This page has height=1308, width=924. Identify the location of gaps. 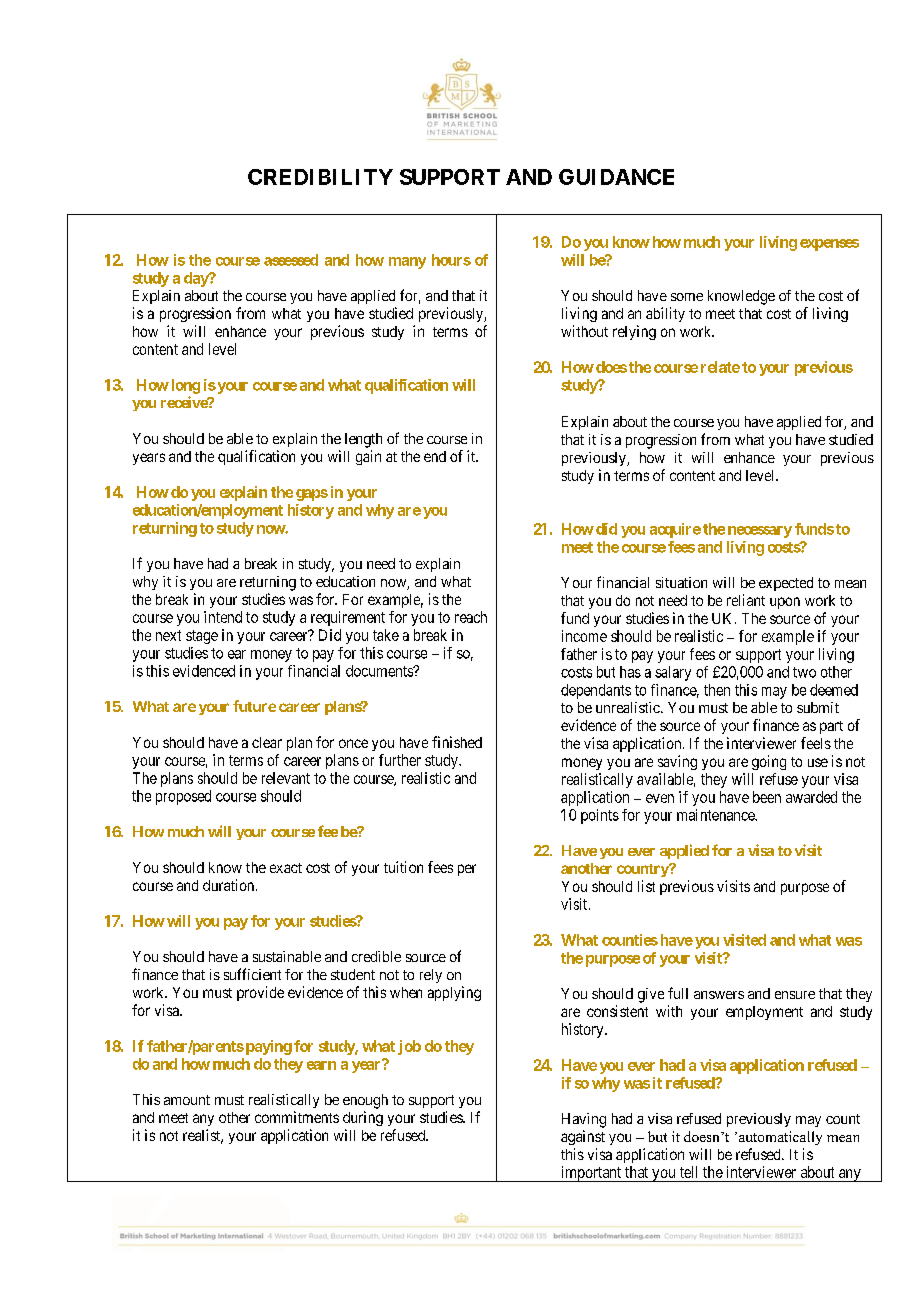
(312, 495).
